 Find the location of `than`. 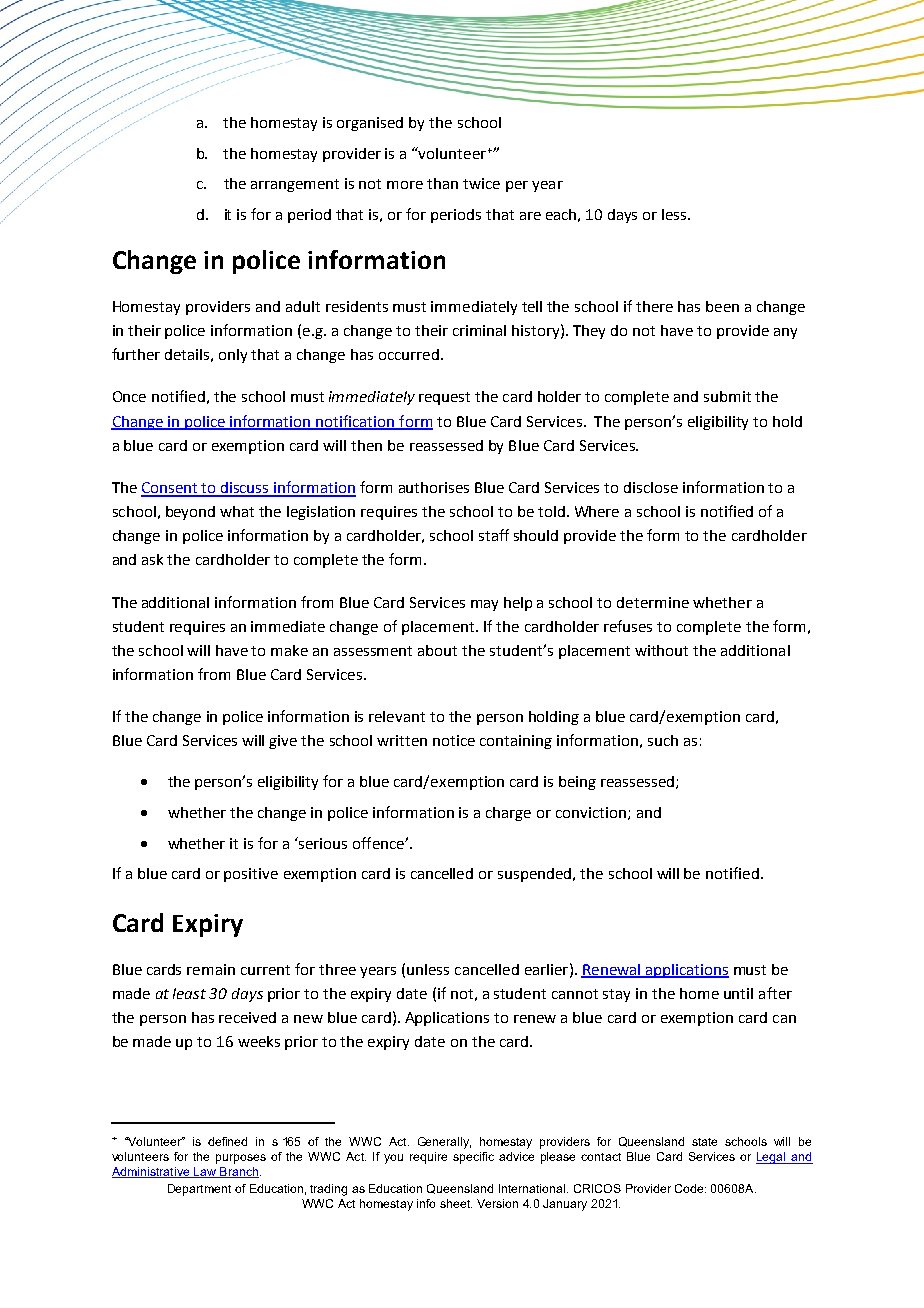

than is located at coordinates (442, 183).
